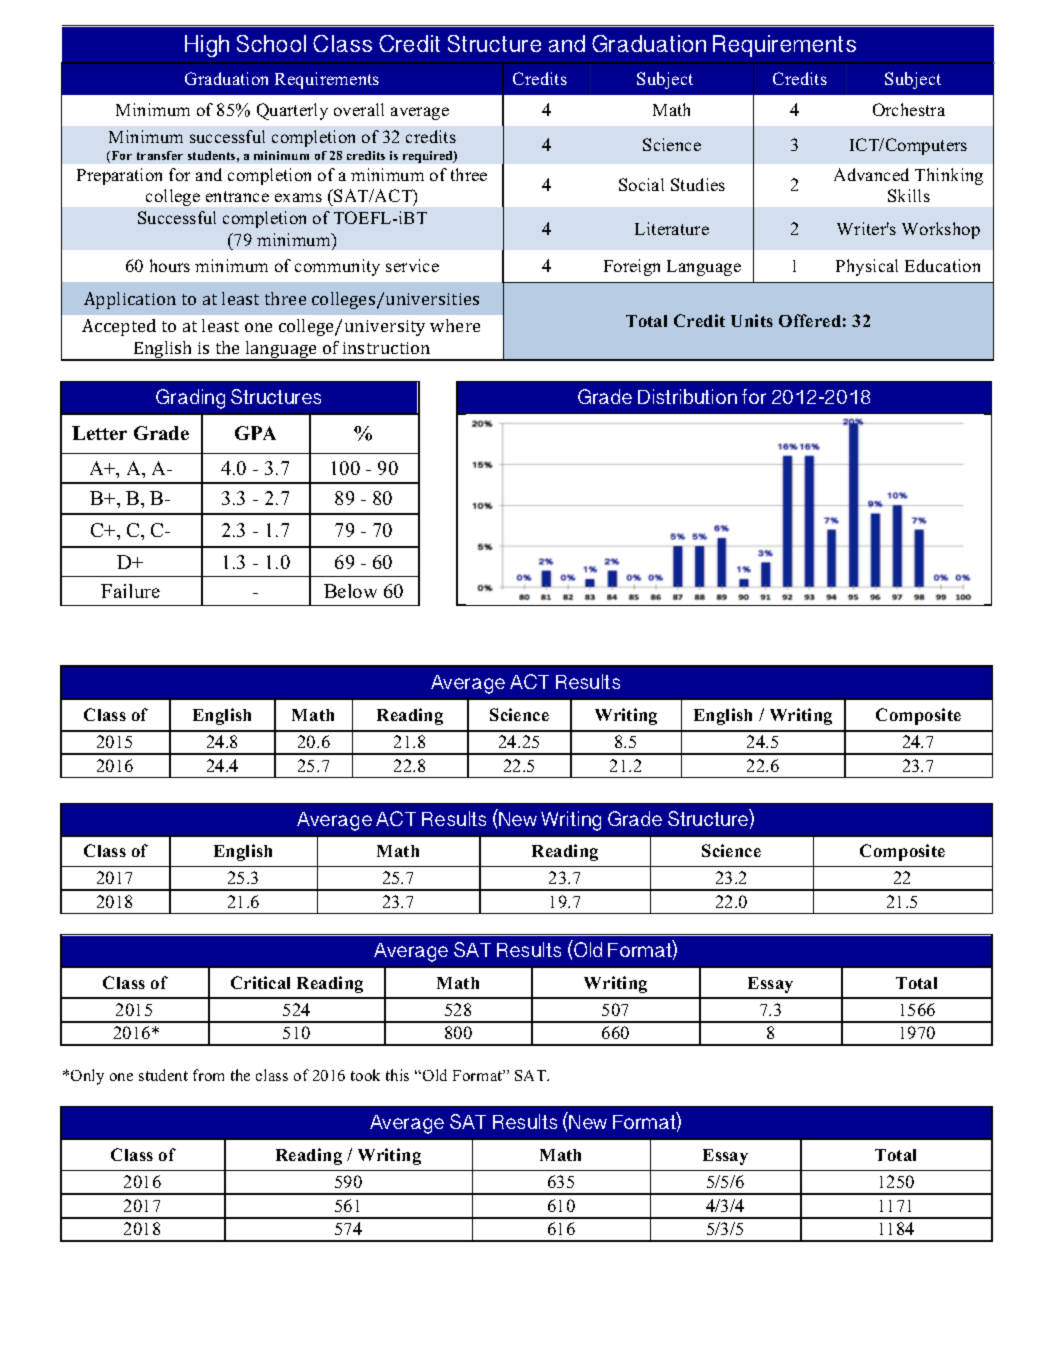 Image resolution: width=1054 pixels, height=1364 pixels. I want to click on Failure, so click(130, 591).
